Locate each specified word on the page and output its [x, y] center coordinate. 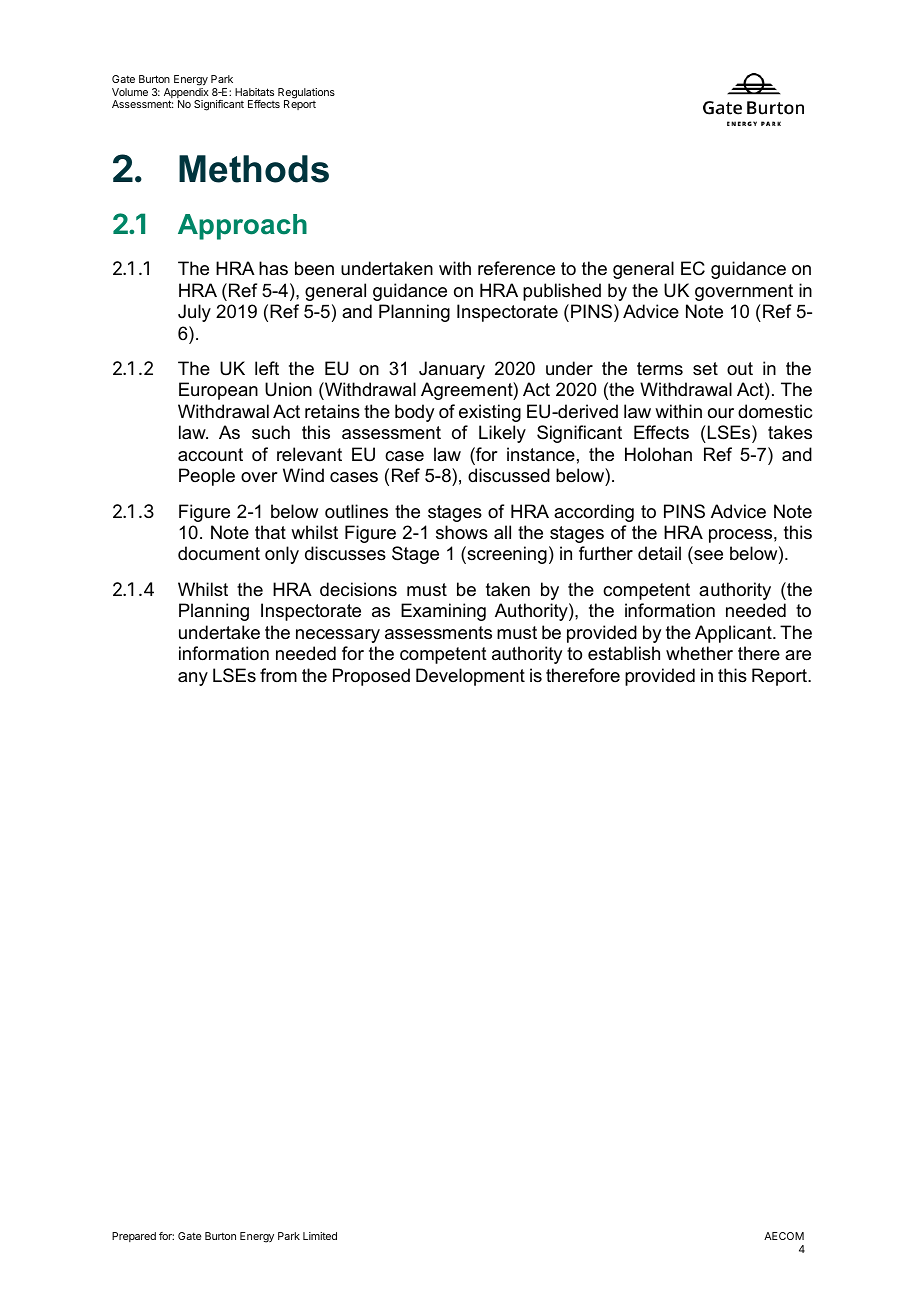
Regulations [306, 94]
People [207, 477]
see [707, 557]
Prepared [134, 1237]
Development [470, 677]
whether [699, 653]
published [562, 292]
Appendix [186, 94]
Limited [320, 1236]
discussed [509, 475]
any [193, 679]
